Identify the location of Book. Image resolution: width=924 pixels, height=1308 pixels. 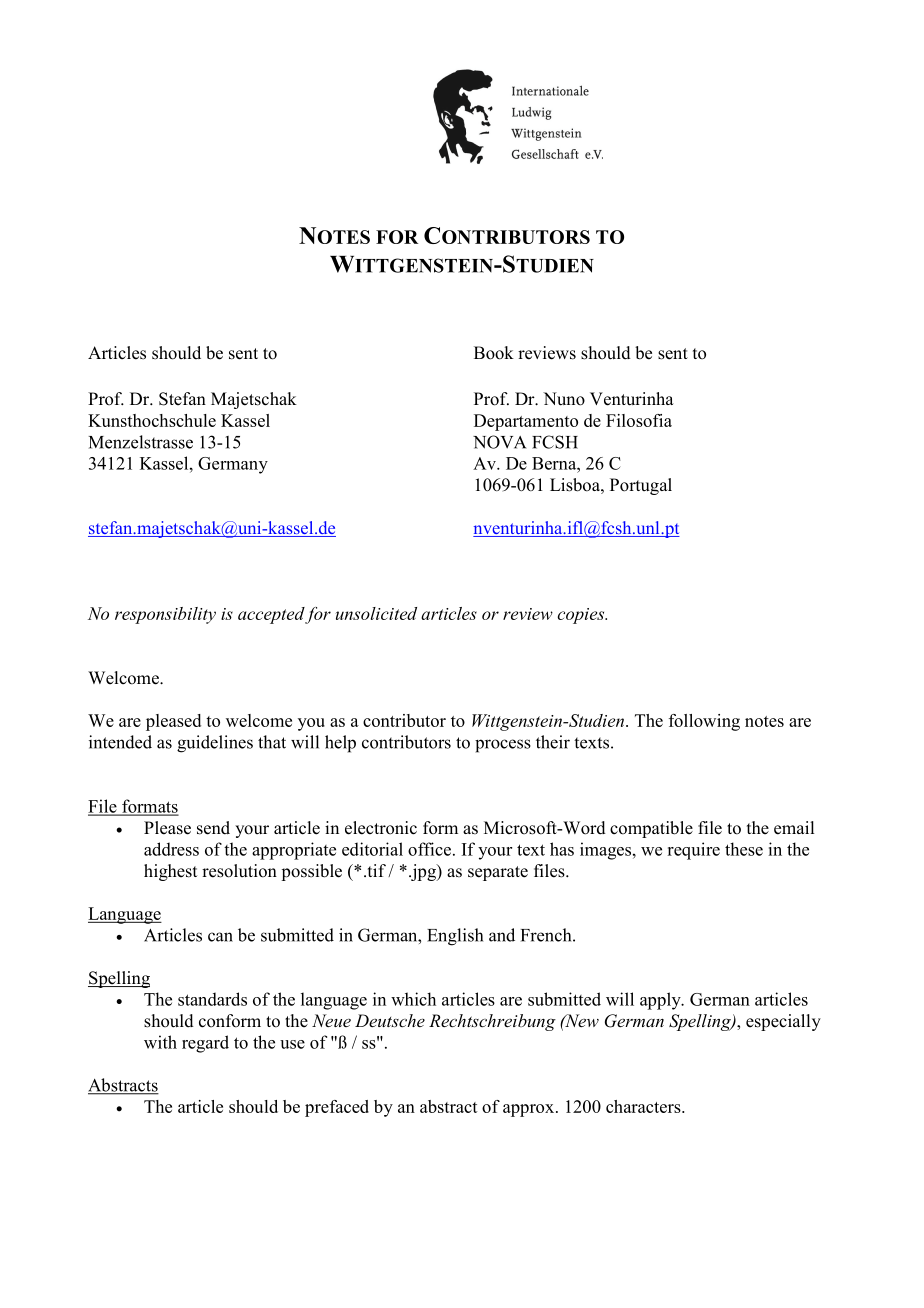
(494, 353).
